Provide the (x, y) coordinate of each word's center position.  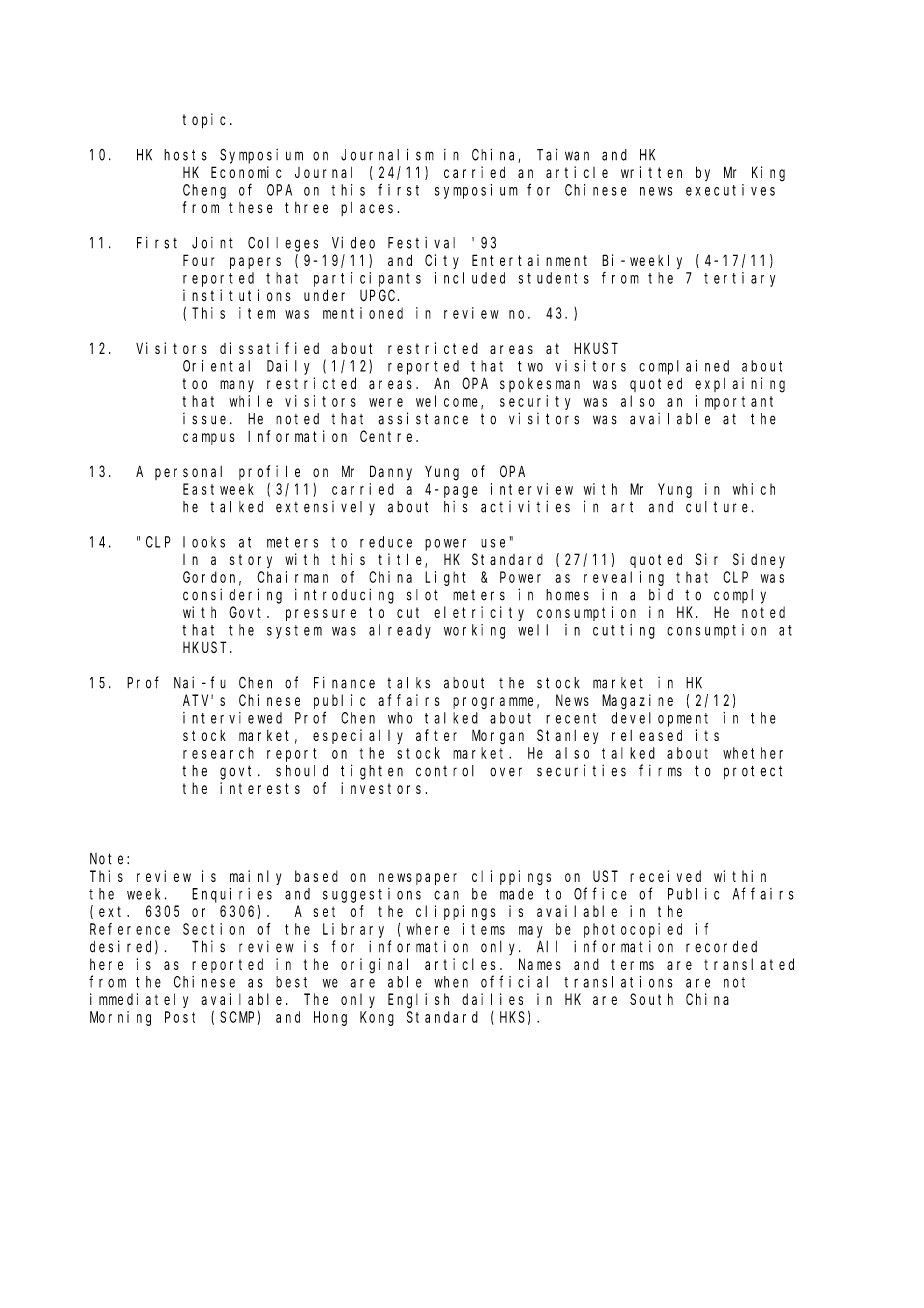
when (451, 982)
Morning (120, 1018)
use (493, 543)
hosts (185, 155)
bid (661, 595)
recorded (721, 946)
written (651, 172)
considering (232, 596)
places (367, 209)
